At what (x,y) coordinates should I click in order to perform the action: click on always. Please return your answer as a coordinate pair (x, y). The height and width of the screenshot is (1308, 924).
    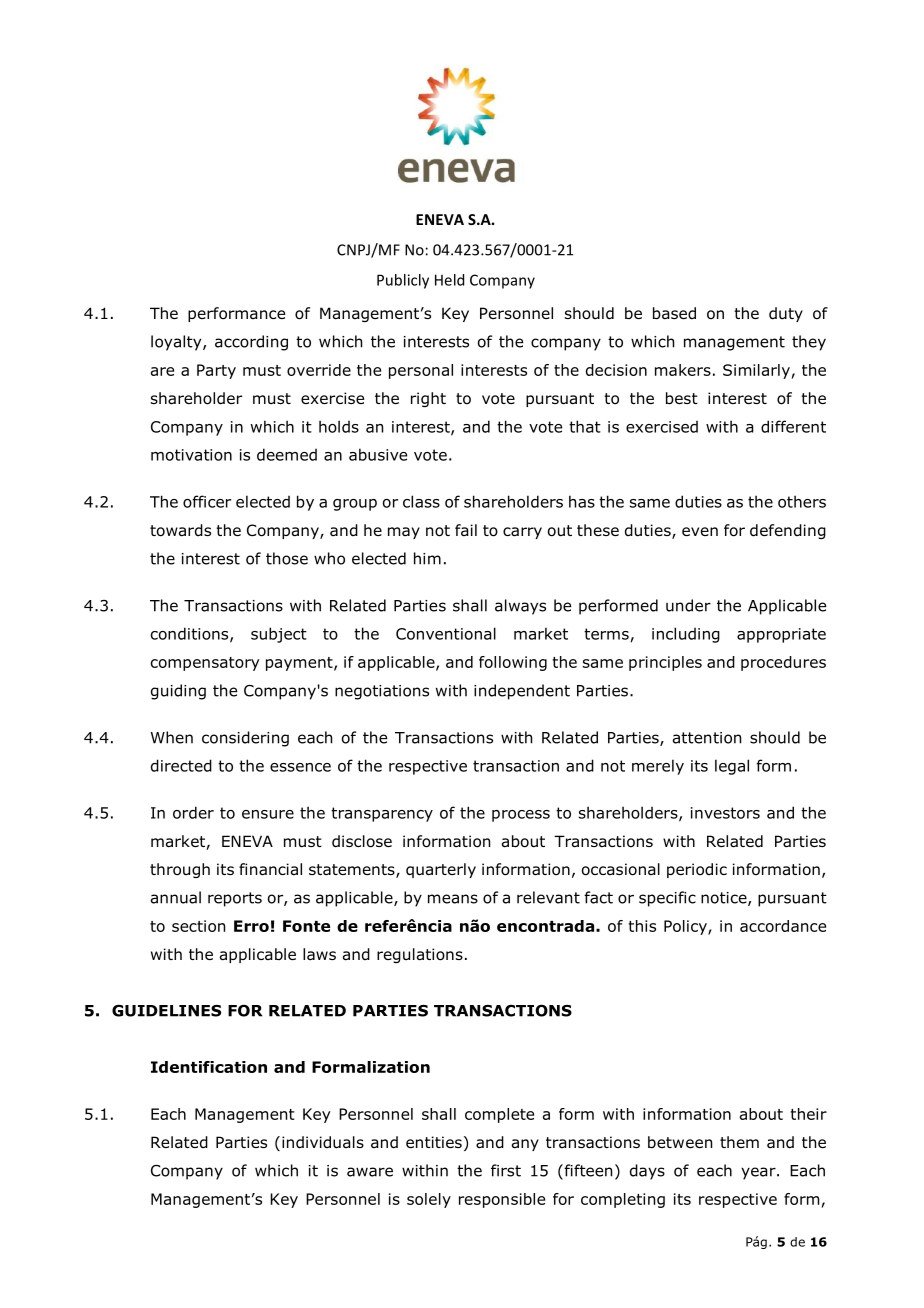
    Looking at the image, I should click on (520, 607).
